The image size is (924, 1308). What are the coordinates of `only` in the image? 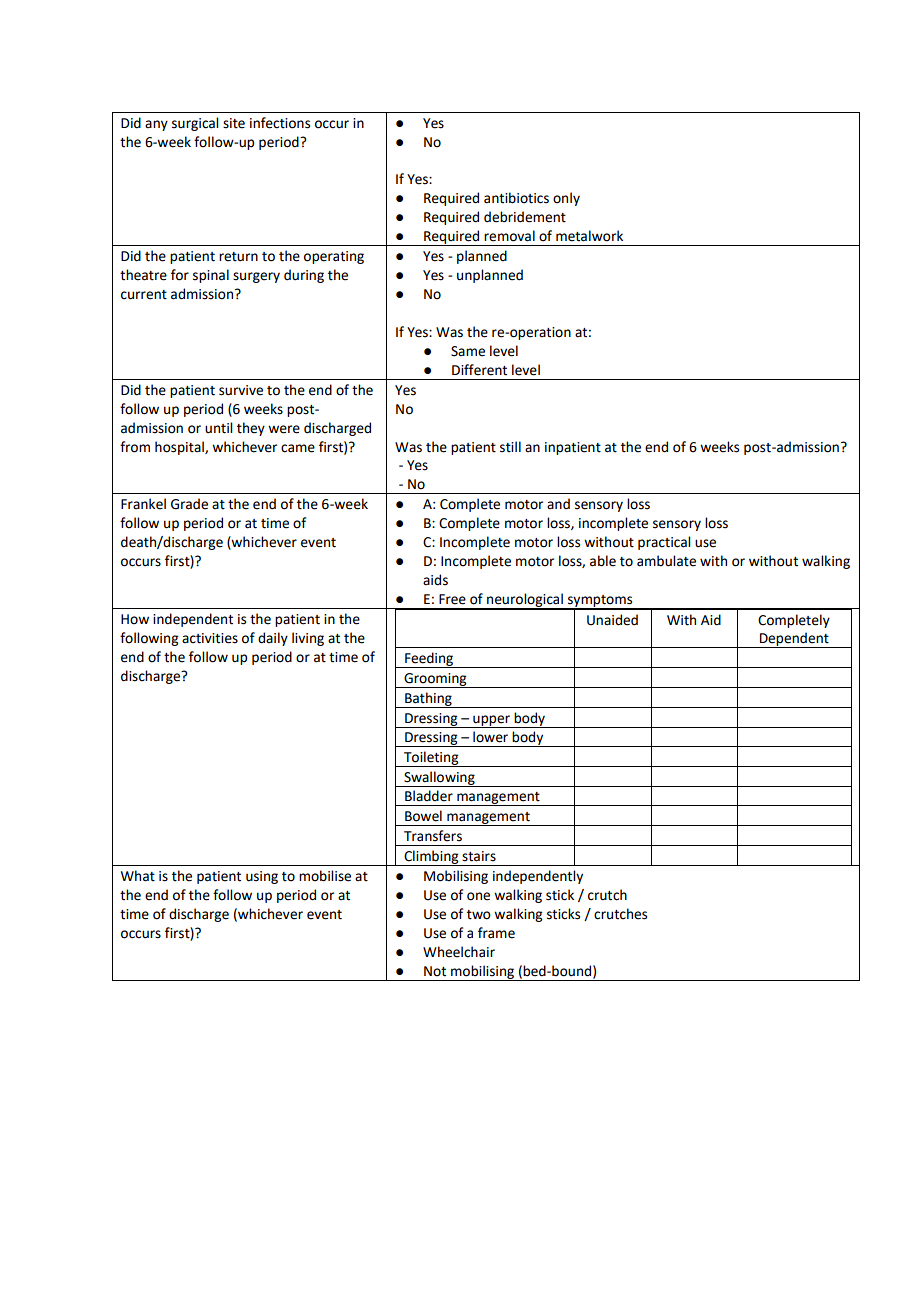 It's located at (566, 199).
